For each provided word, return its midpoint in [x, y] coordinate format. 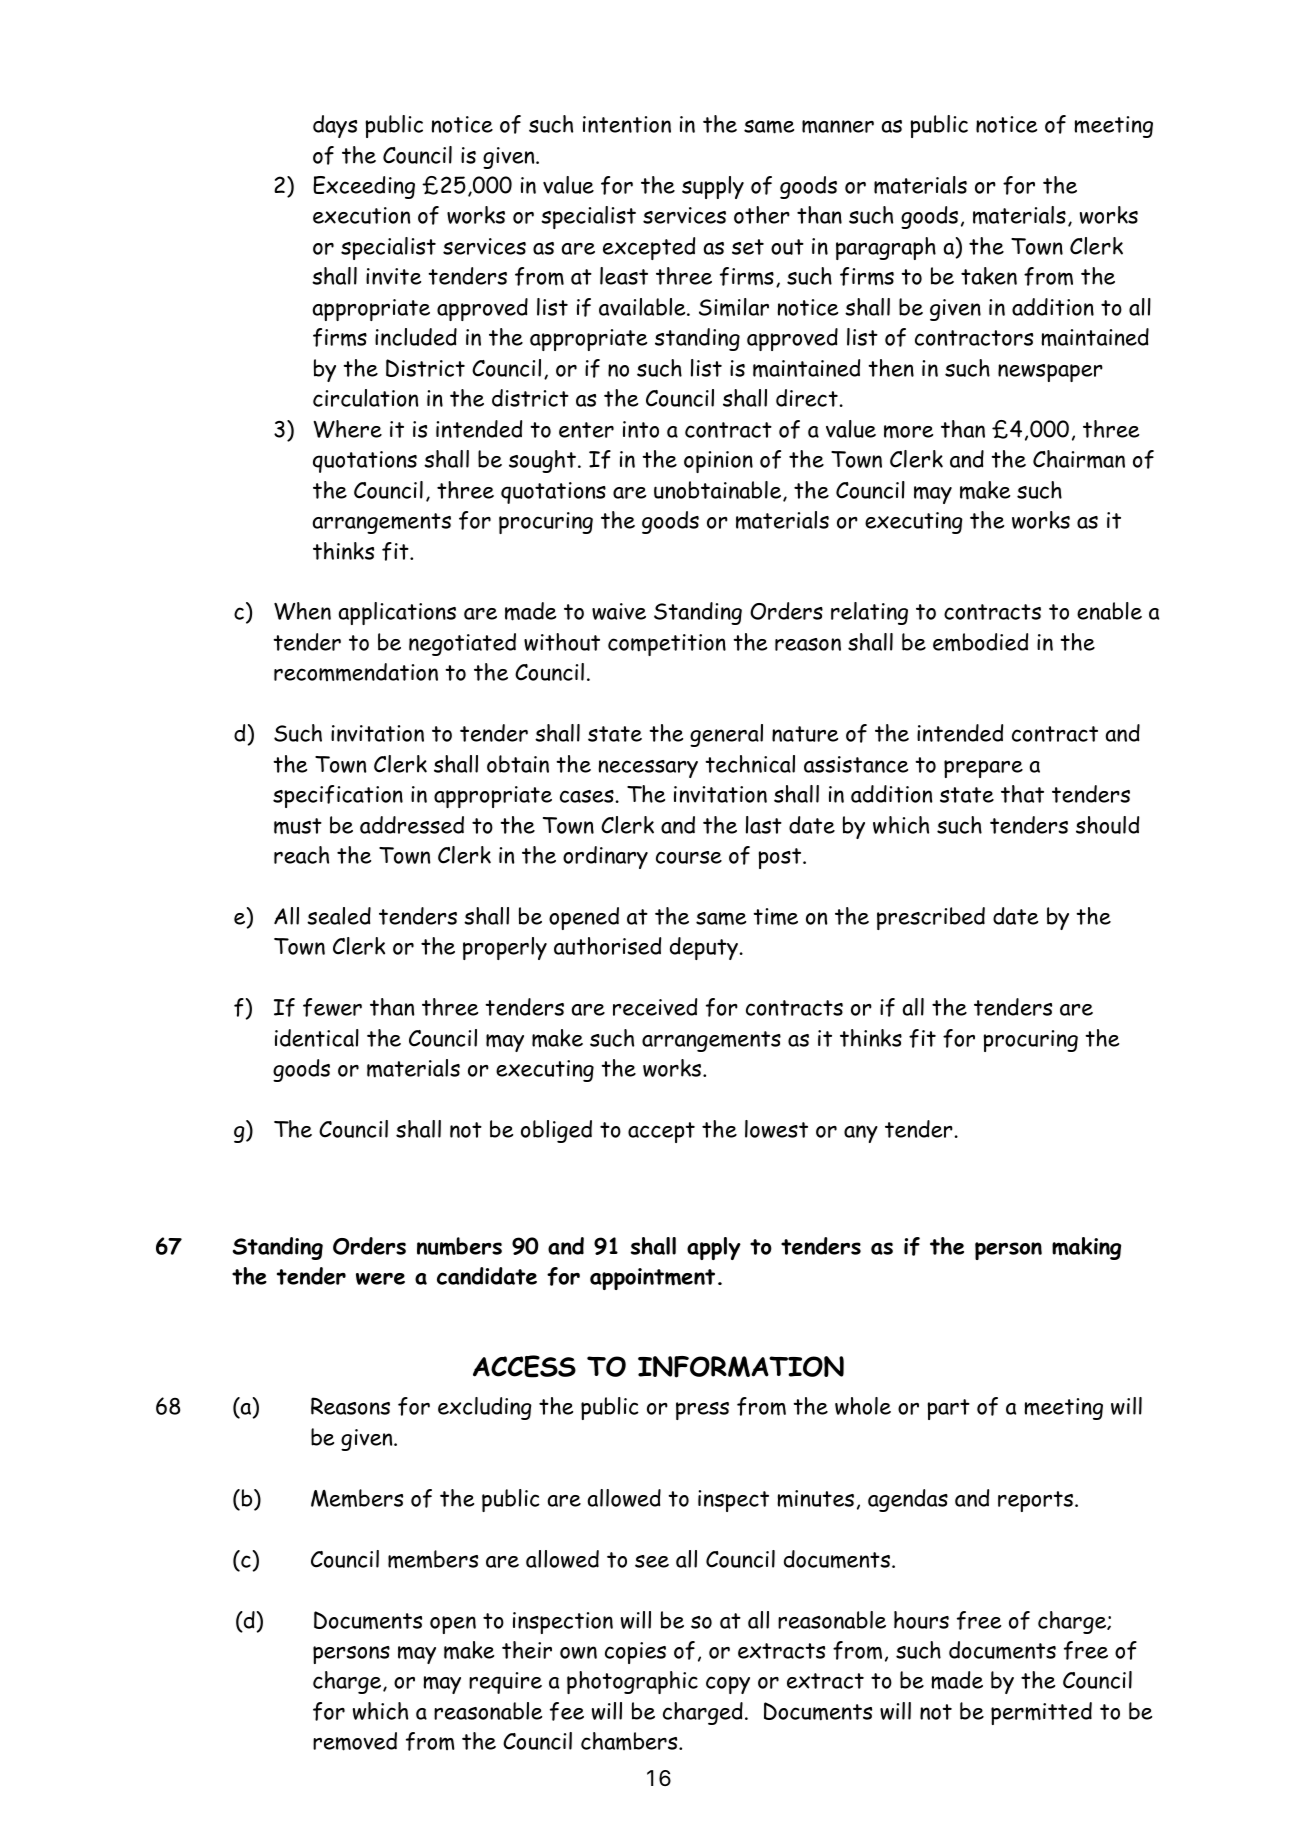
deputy [704, 948]
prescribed [931, 918]
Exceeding [364, 187]
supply [713, 187]
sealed [339, 916]
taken [989, 276]
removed [355, 1741]
